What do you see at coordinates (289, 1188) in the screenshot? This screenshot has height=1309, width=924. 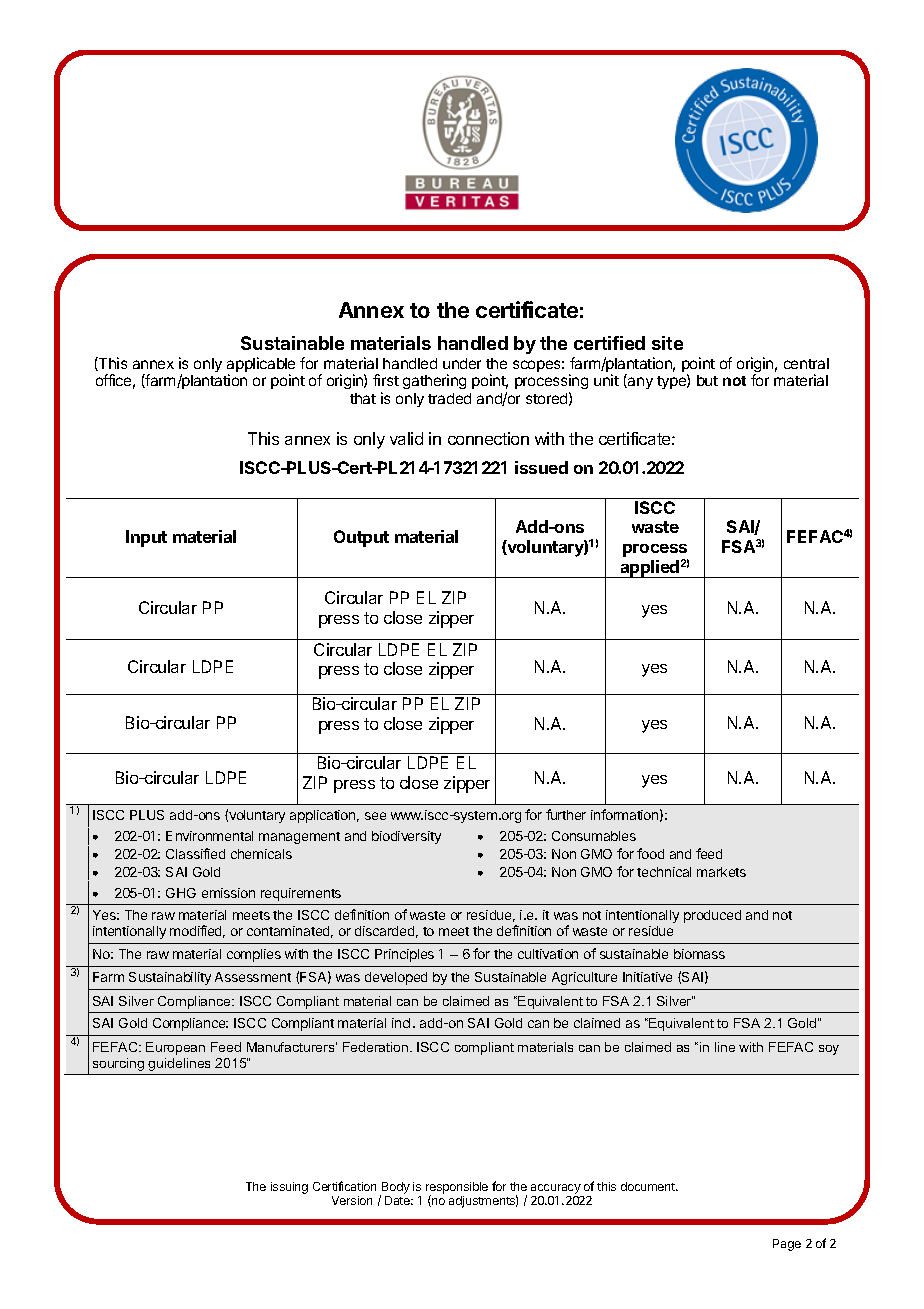 I see `issuing` at bounding box center [289, 1188].
